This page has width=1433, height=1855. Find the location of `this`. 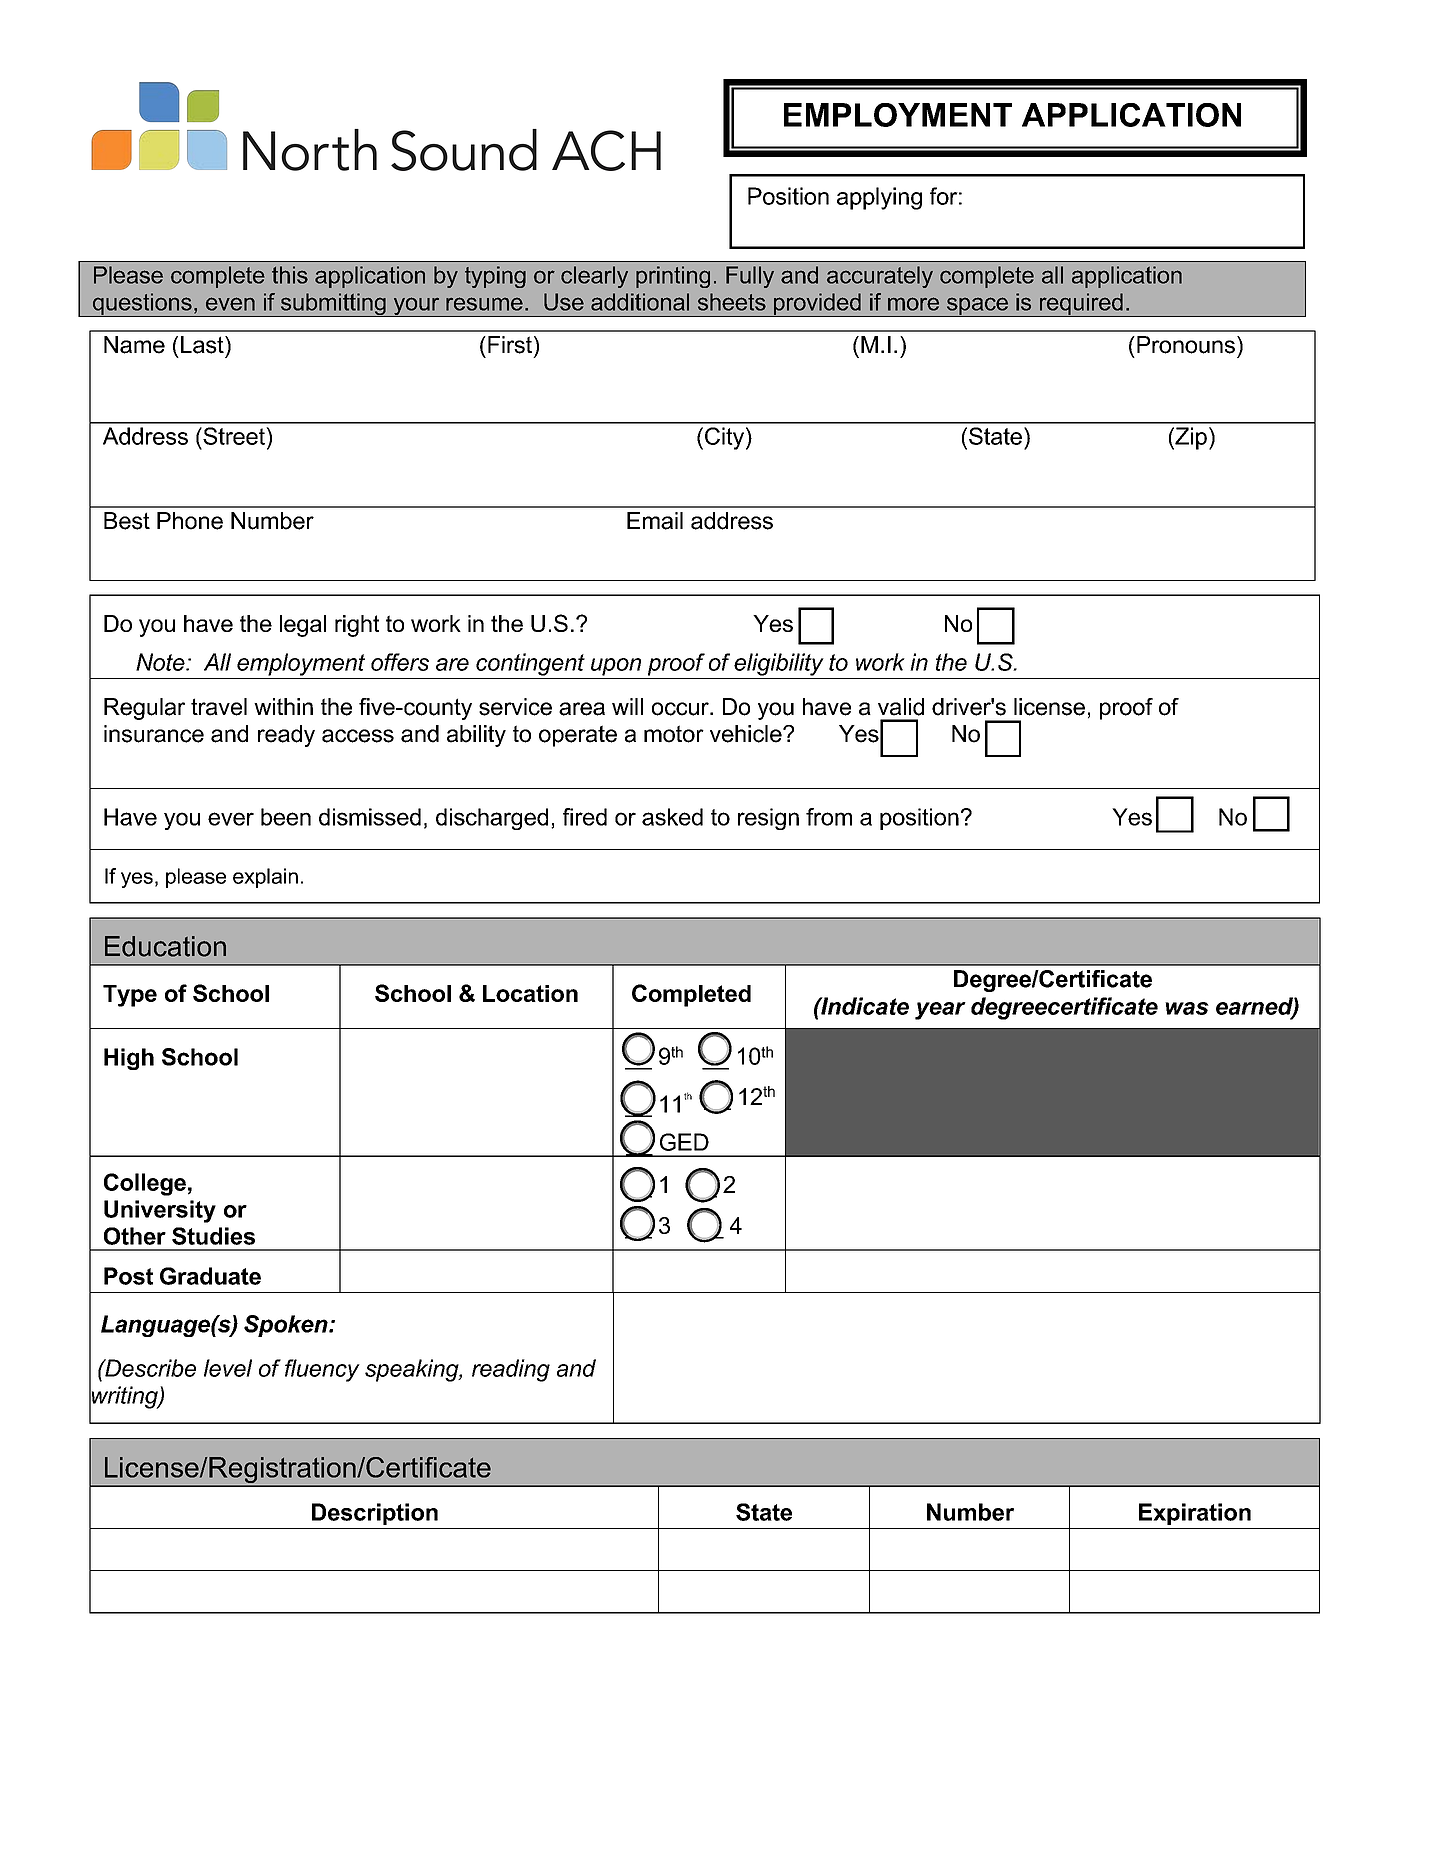

this is located at coordinates (290, 275).
